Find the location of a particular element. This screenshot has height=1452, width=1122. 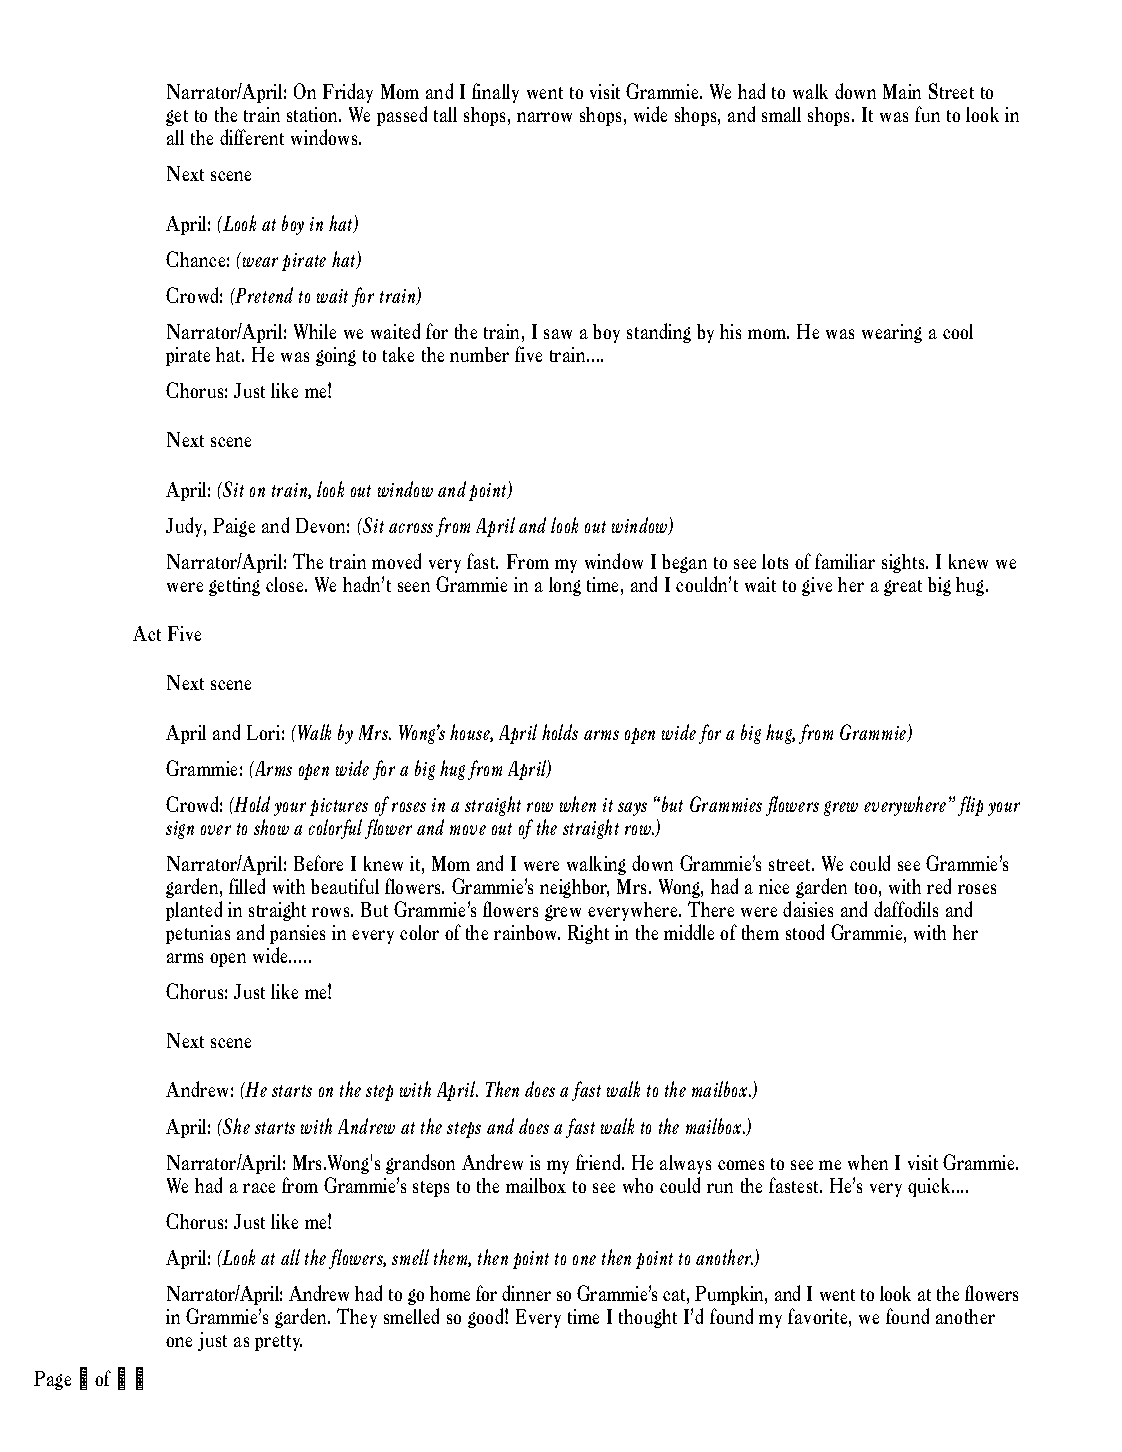

flip is located at coordinates (970, 806).
